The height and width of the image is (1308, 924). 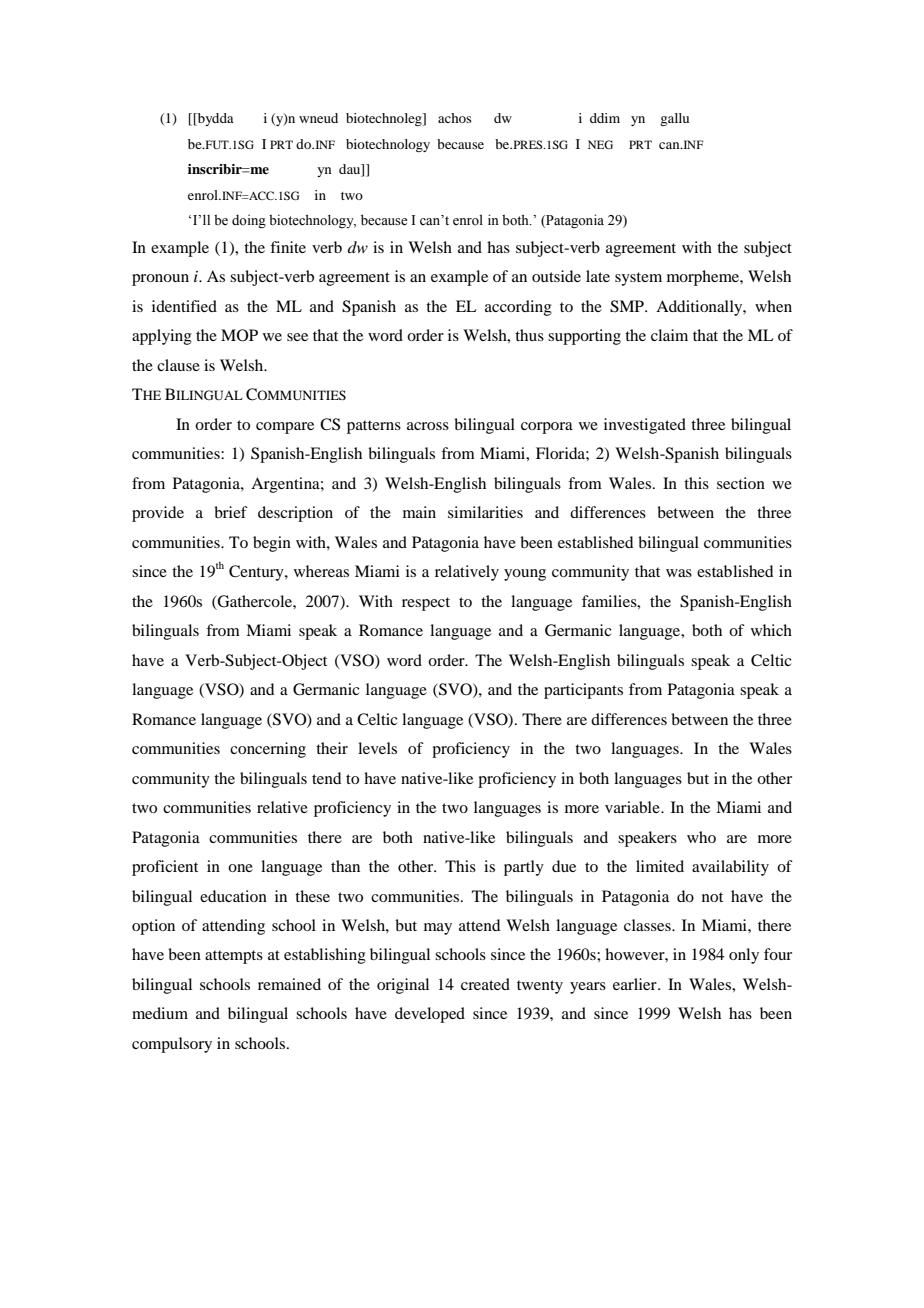 I want to click on doing, so click(x=249, y=221).
